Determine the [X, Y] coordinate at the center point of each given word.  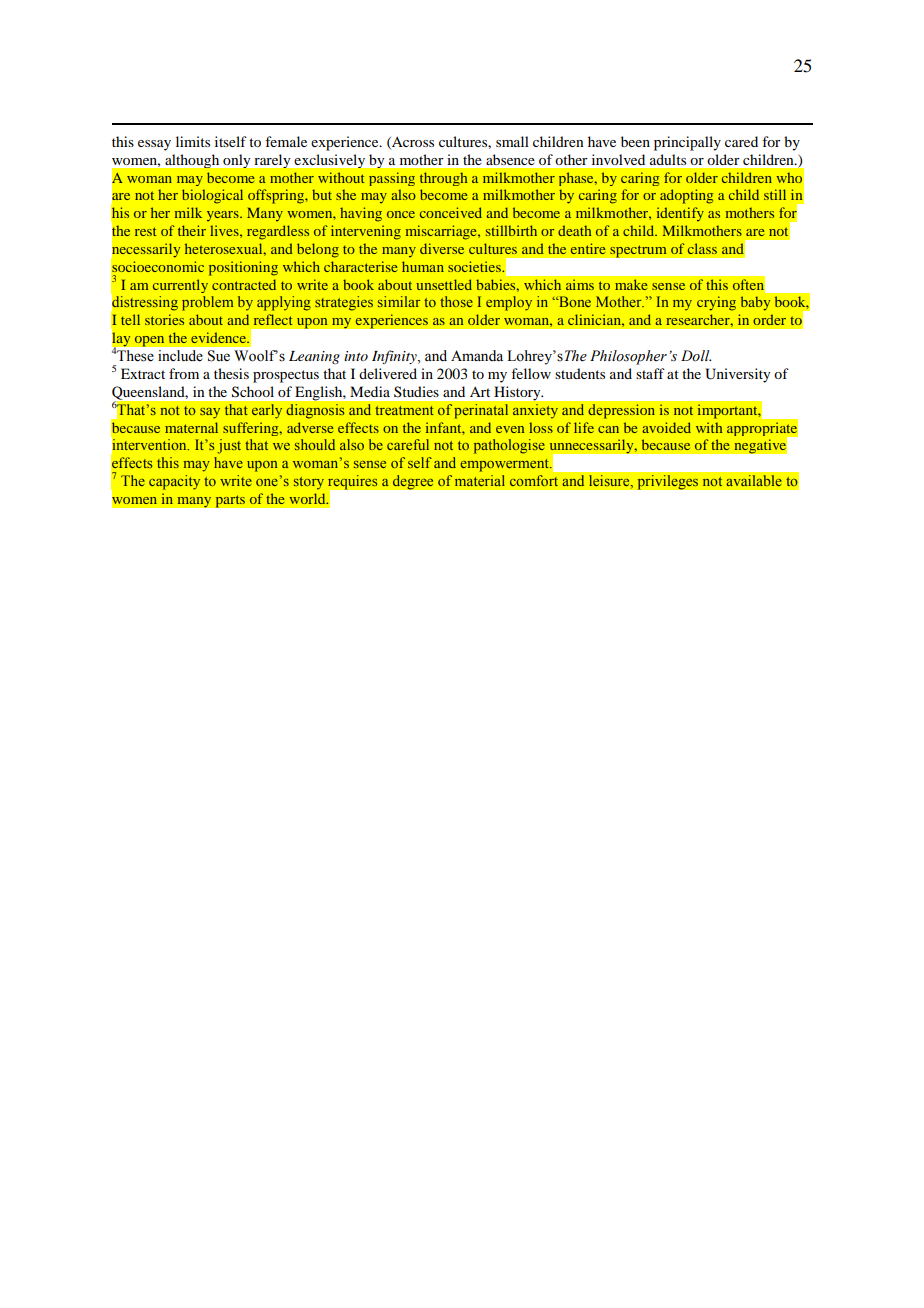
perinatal [481, 411]
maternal [191, 427]
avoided [667, 427]
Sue [219, 356]
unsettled [444, 284]
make [631, 284]
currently [180, 286]
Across [412, 143]
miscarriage [442, 232]
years [224, 216]
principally [687, 143]
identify [680, 214]
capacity [174, 482]
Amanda [477, 355]
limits [193, 141]
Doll [696, 356]
